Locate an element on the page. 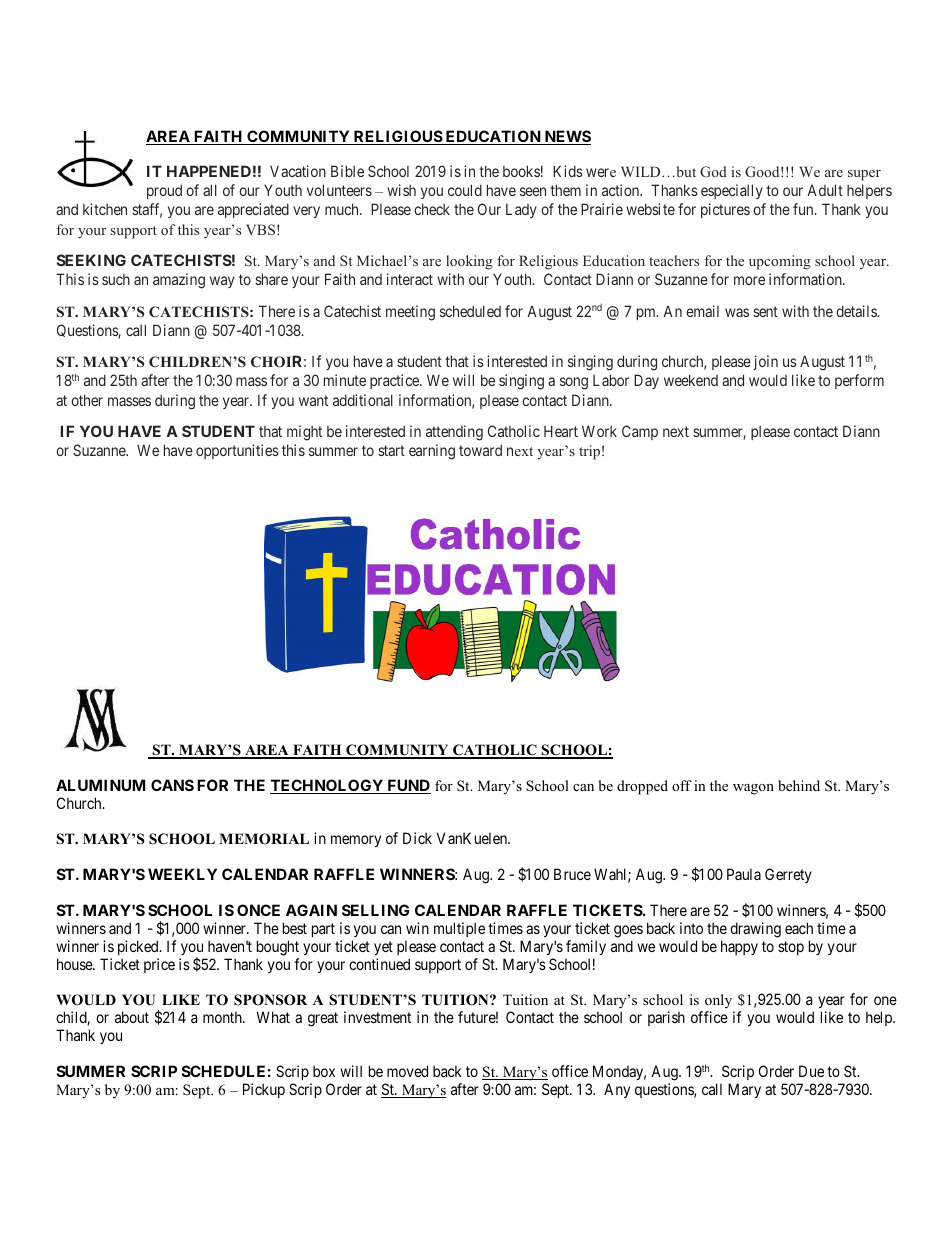 The width and height of the document is (952, 1233). opportunities is located at coordinates (237, 451).
